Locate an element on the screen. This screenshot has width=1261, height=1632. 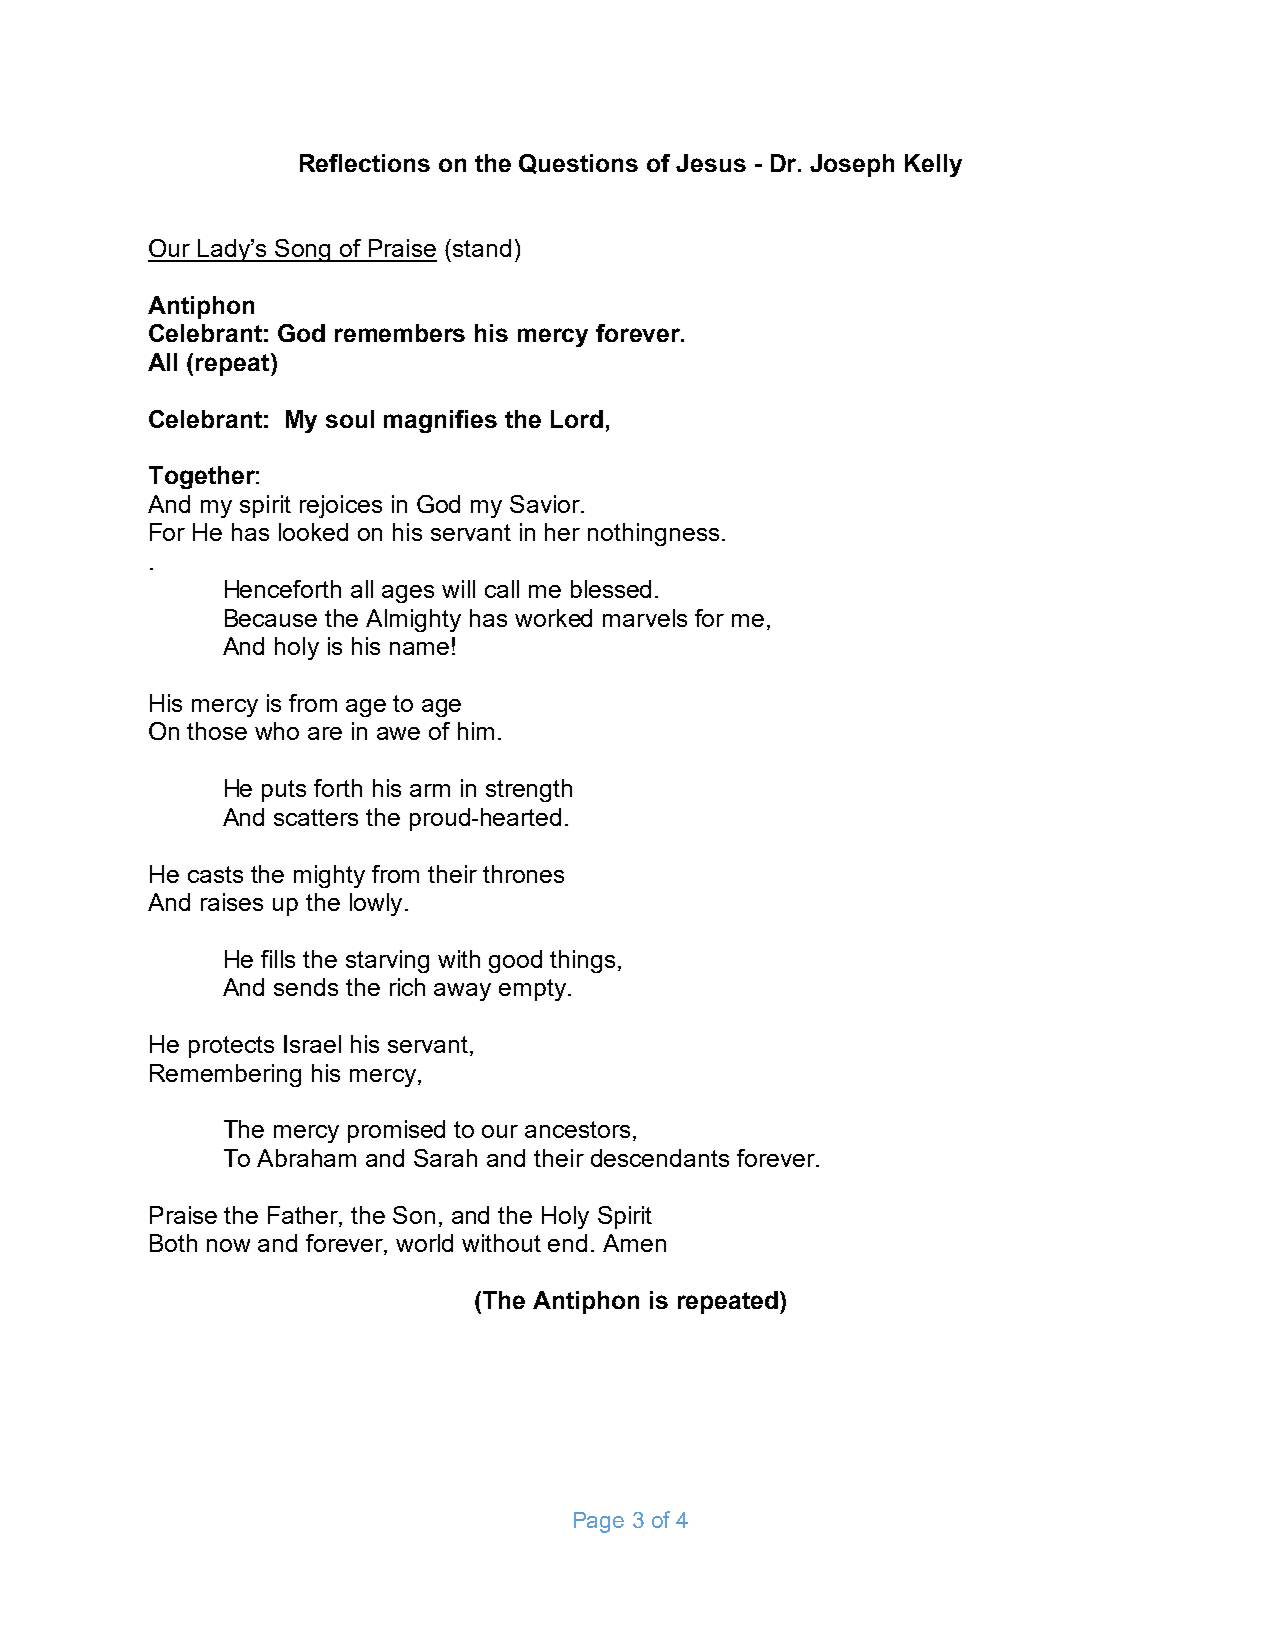
Joseph is located at coordinates (852, 165).
